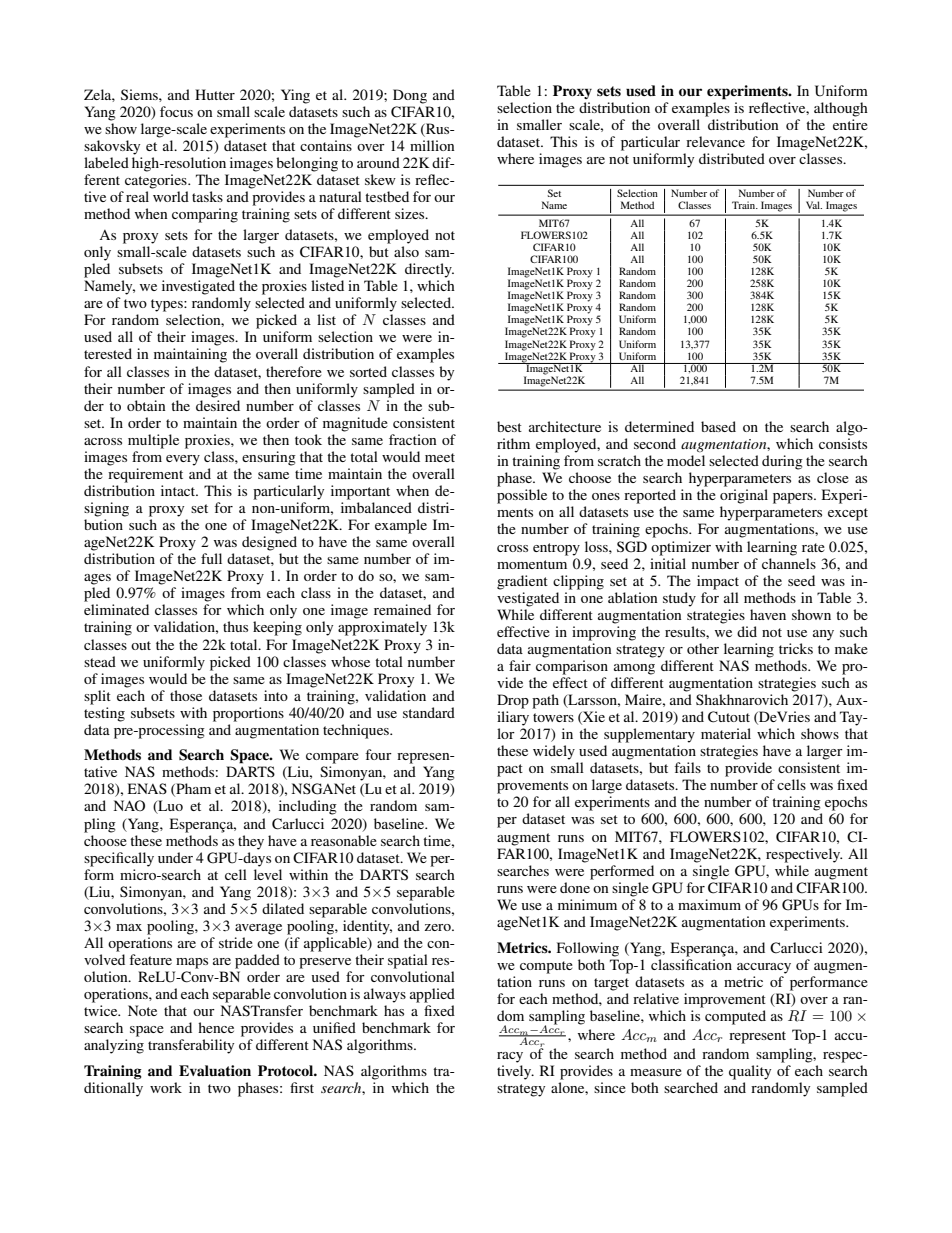  Describe the element at coordinates (750, 1072) in the screenshot. I see `quality` at that location.
